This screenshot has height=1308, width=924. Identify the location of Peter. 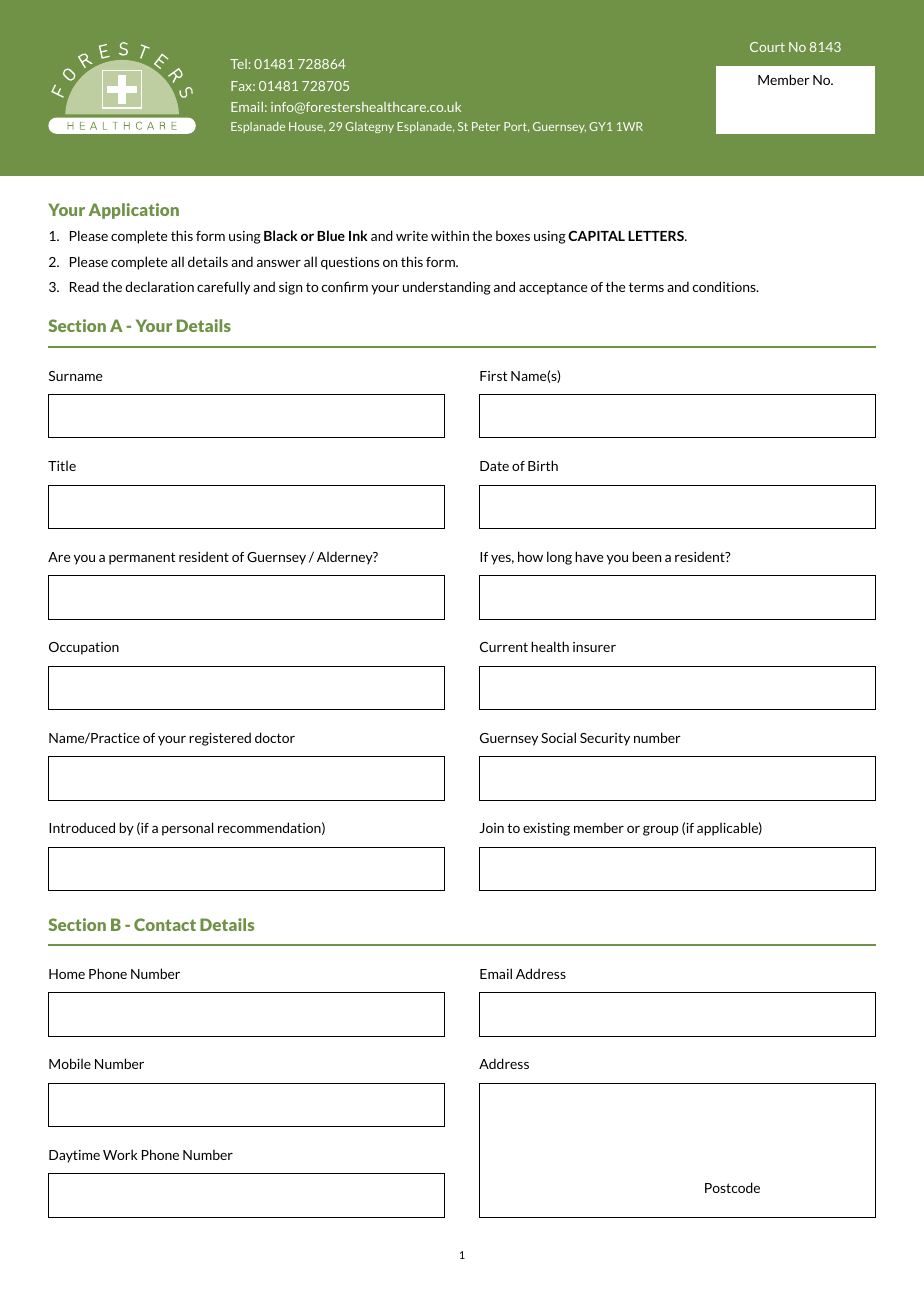
(486, 126).
